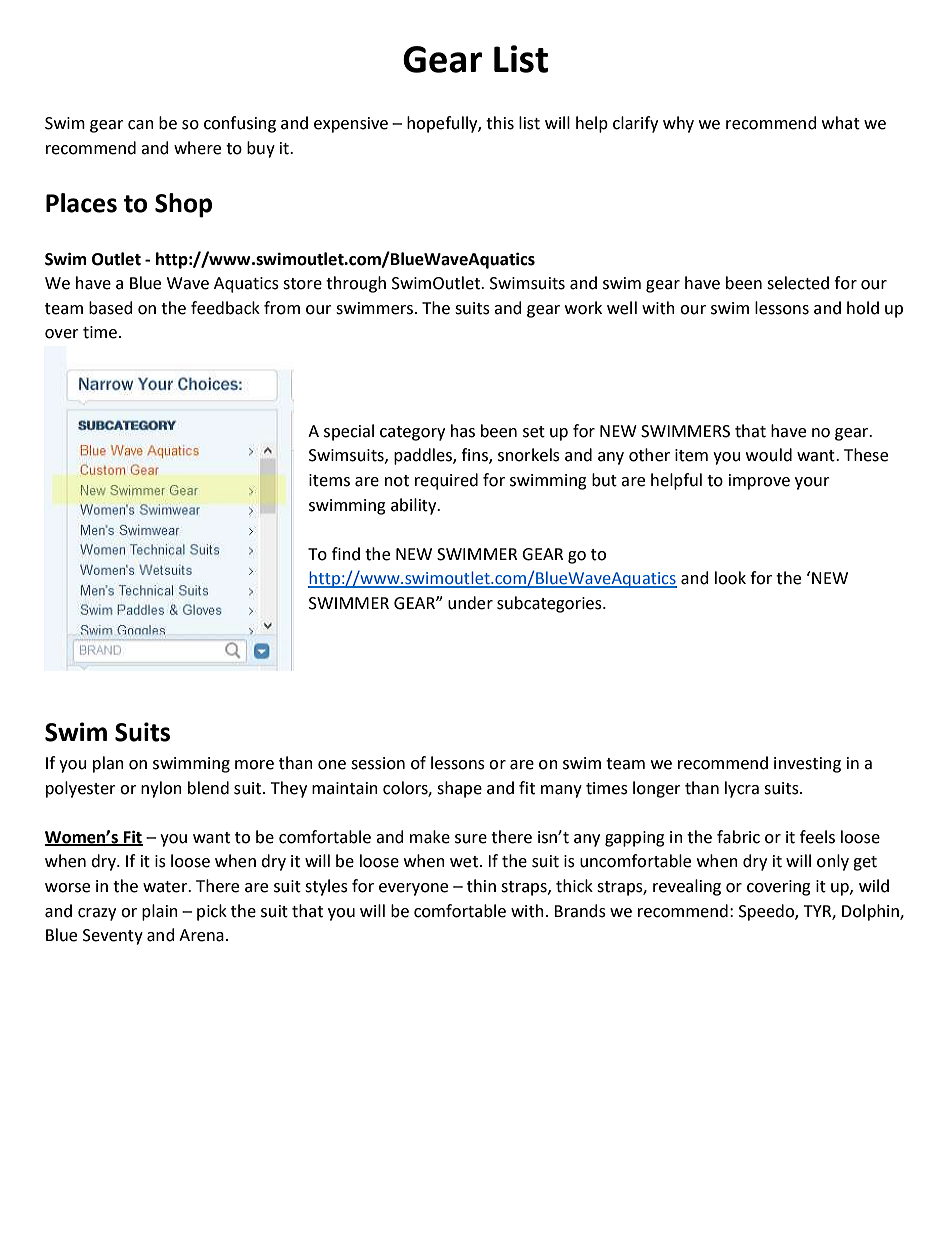 The width and height of the screenshot is (952, 1233). I want to click on this, so click(500, 123).
